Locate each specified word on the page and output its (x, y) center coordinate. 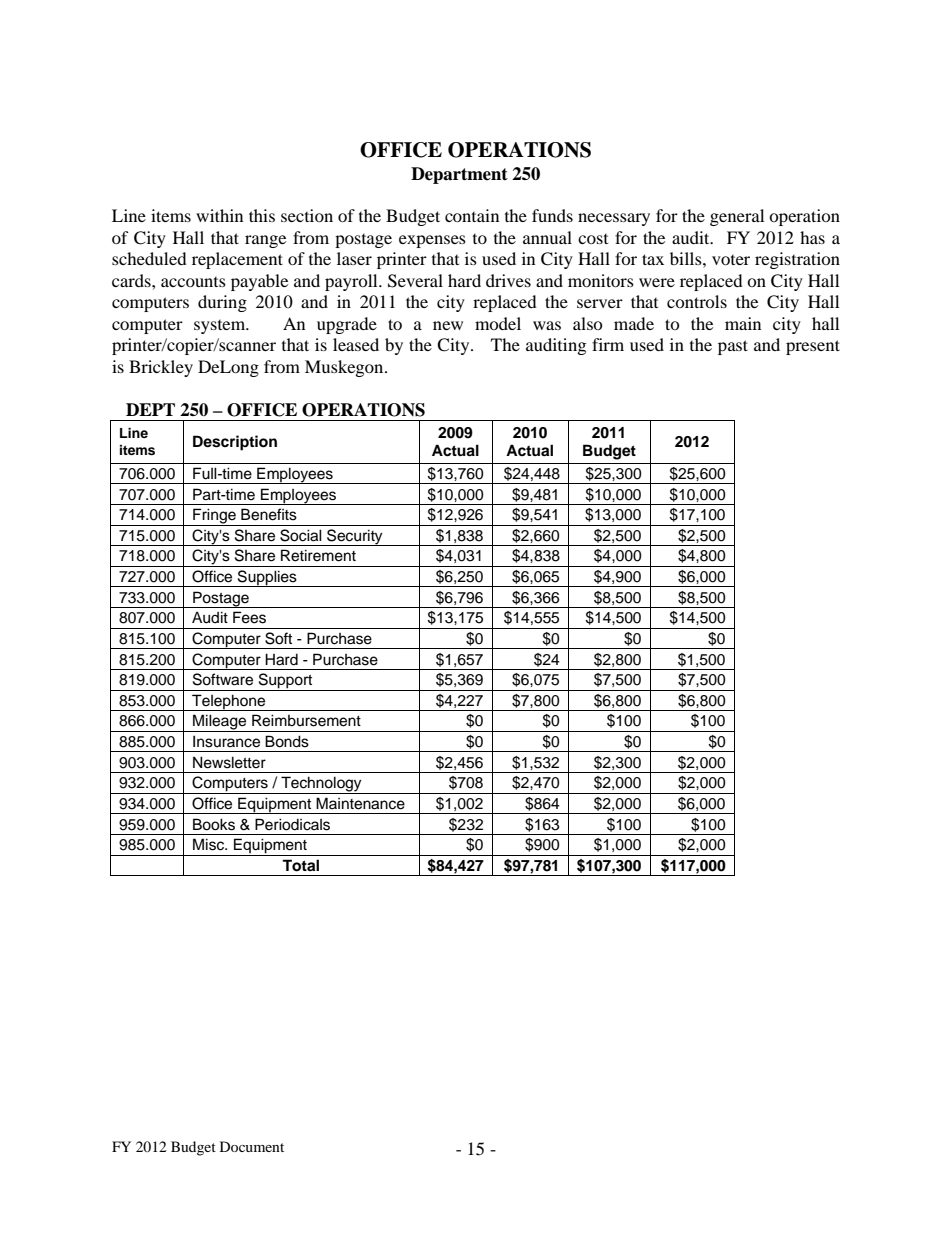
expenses (432, 241)
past (733, 347)
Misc (210, 844)
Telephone (229, 702)
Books (214, 824)
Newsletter (229, 762)
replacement (237, 260)
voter (731, 260)
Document (252, 1146)
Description (235, 443)
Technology (321, 785)
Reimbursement (306, 720)
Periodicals (292, 824)
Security (355, 537)
